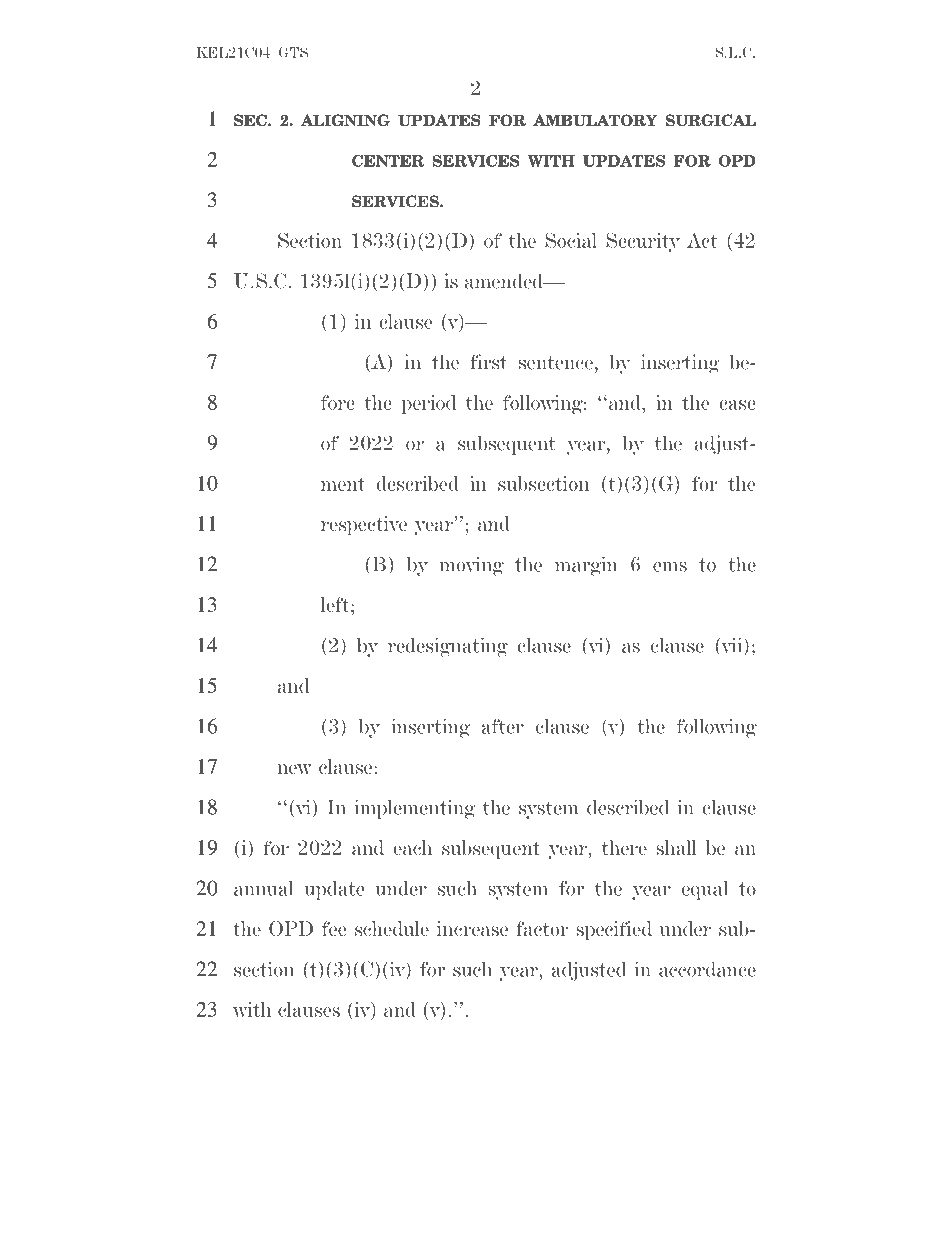 The image size is (952, 1233). I want to click on ems, so click(670, 567).
